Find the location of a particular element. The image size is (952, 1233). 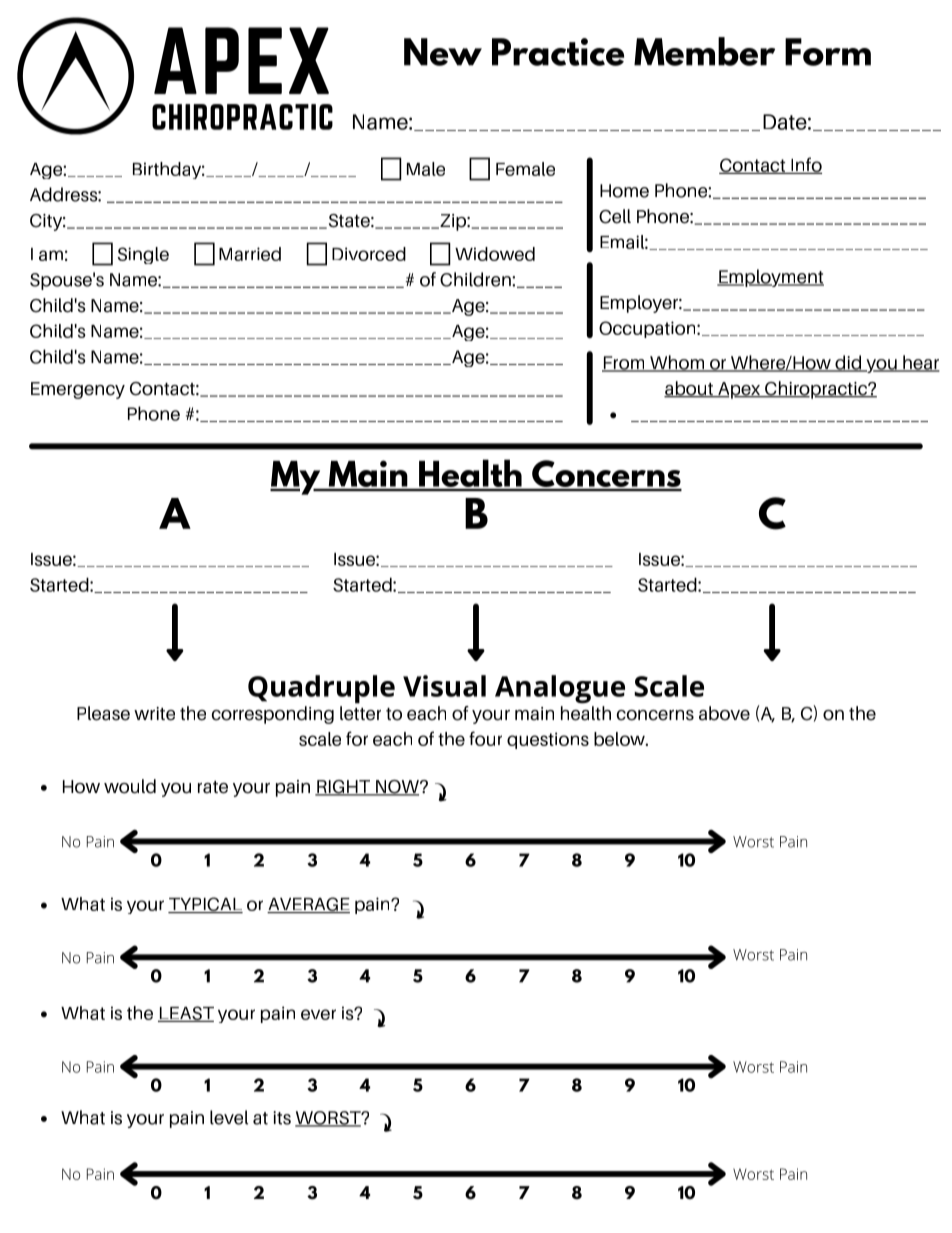

ever is located at coordinates (318, 1014).
